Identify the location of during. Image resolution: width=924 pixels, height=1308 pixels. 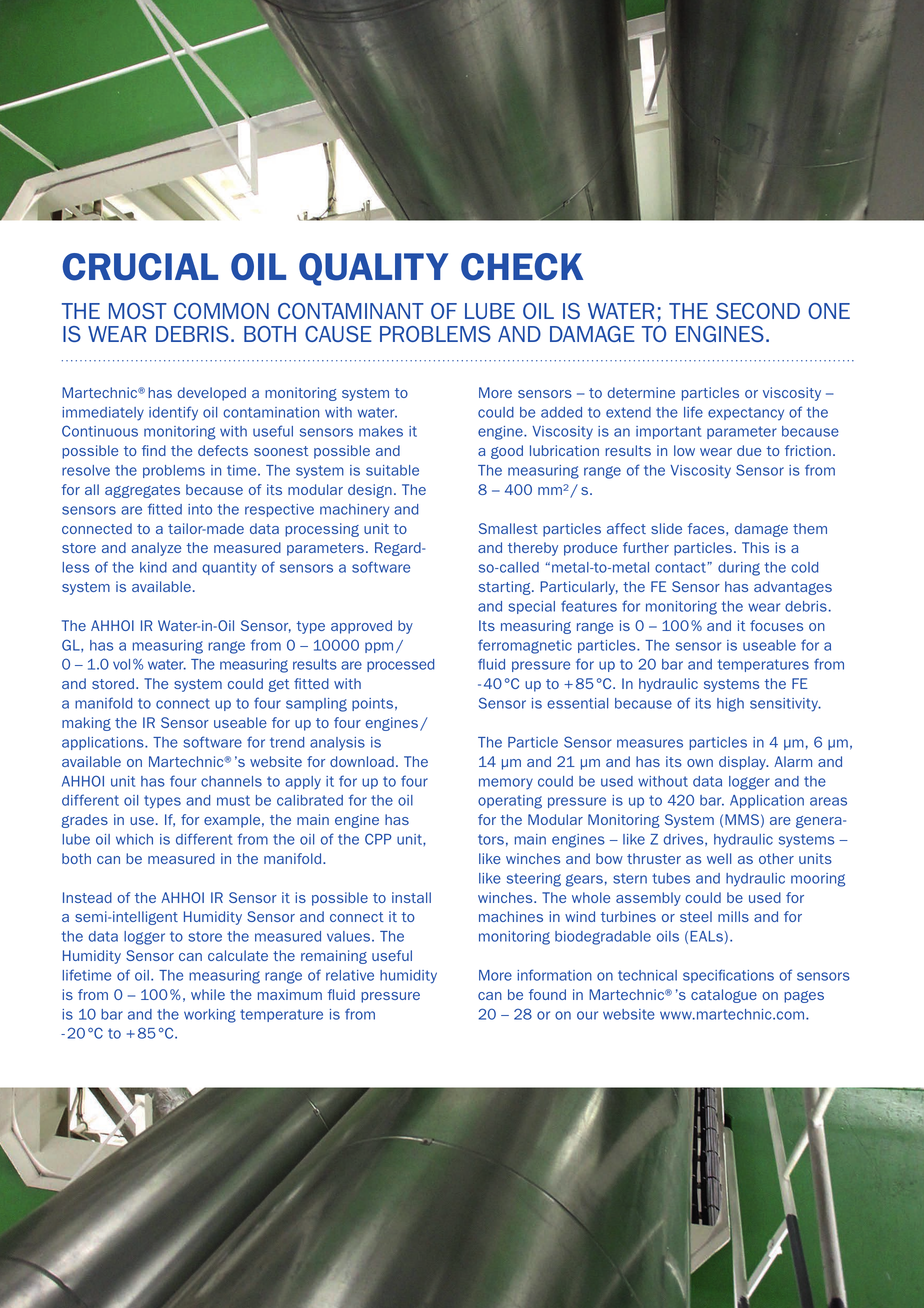
(739, 569).
